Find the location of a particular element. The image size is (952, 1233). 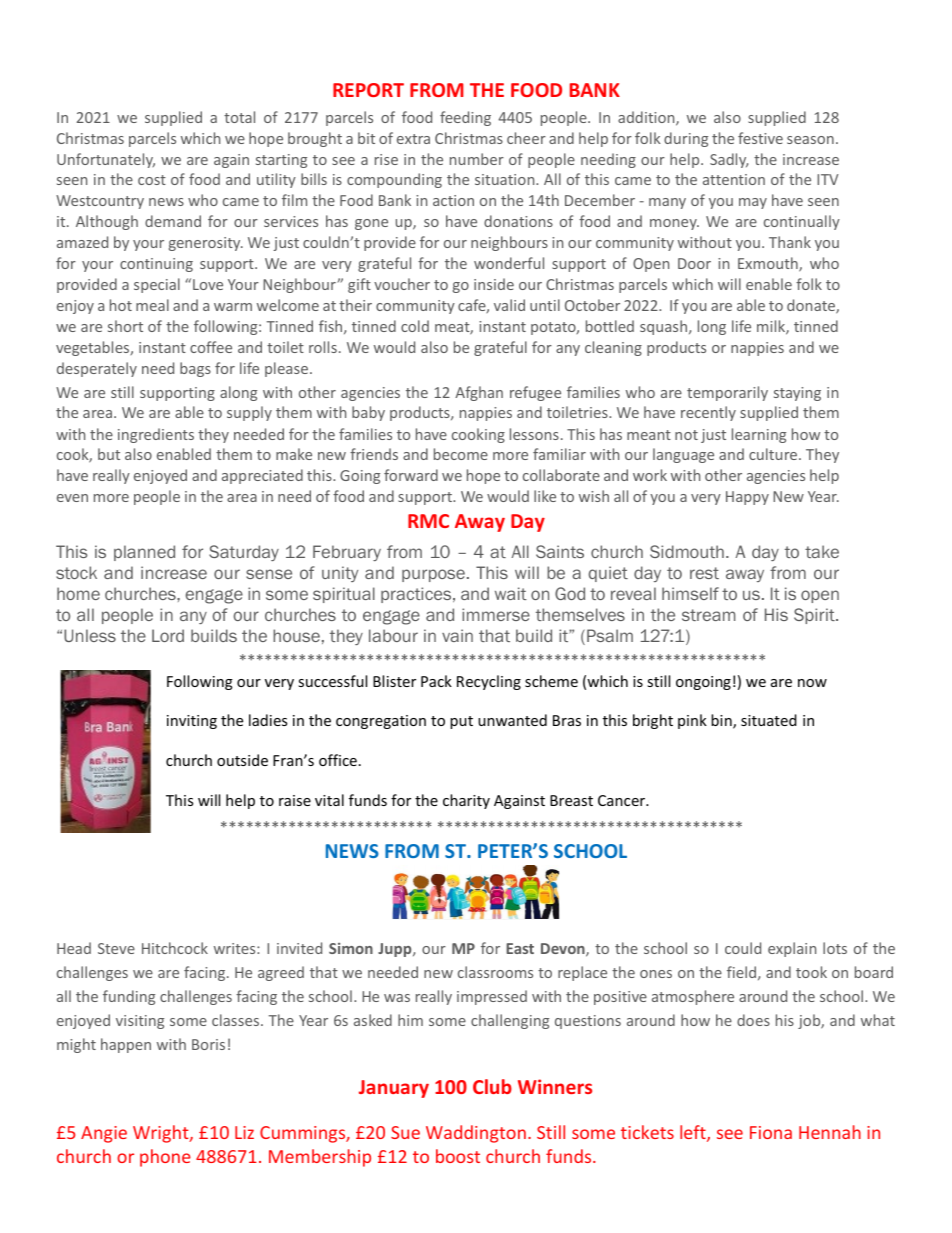

Fiona is located at coordinates (771, 1132).
